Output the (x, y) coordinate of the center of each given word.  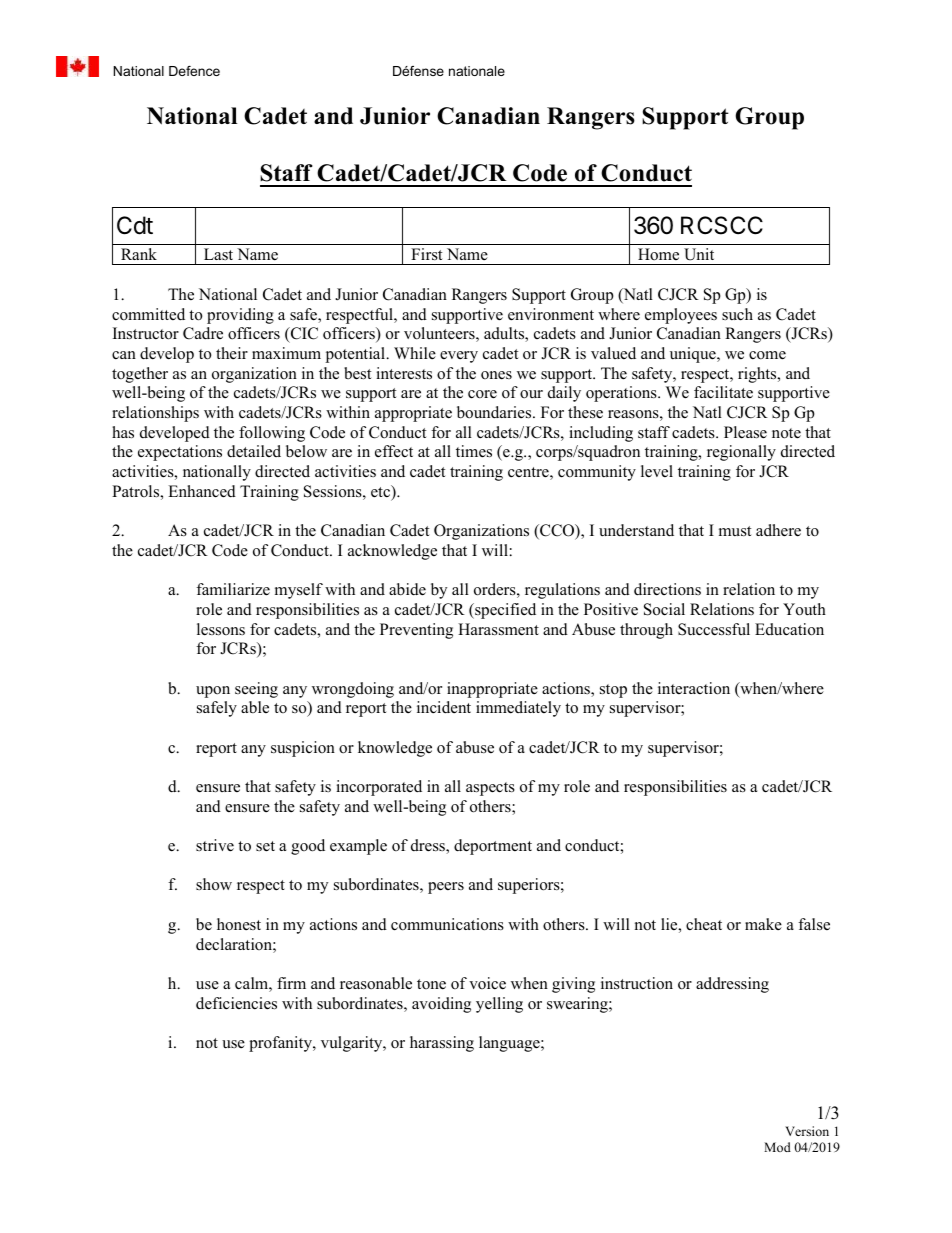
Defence (194, 71)
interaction (694, 688)
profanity (281, 1044)
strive (215, 845)
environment (551, 314)
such (737, 314)
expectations (180, 453)
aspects (490, 789)
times (474, 451)
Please (745, 432)
